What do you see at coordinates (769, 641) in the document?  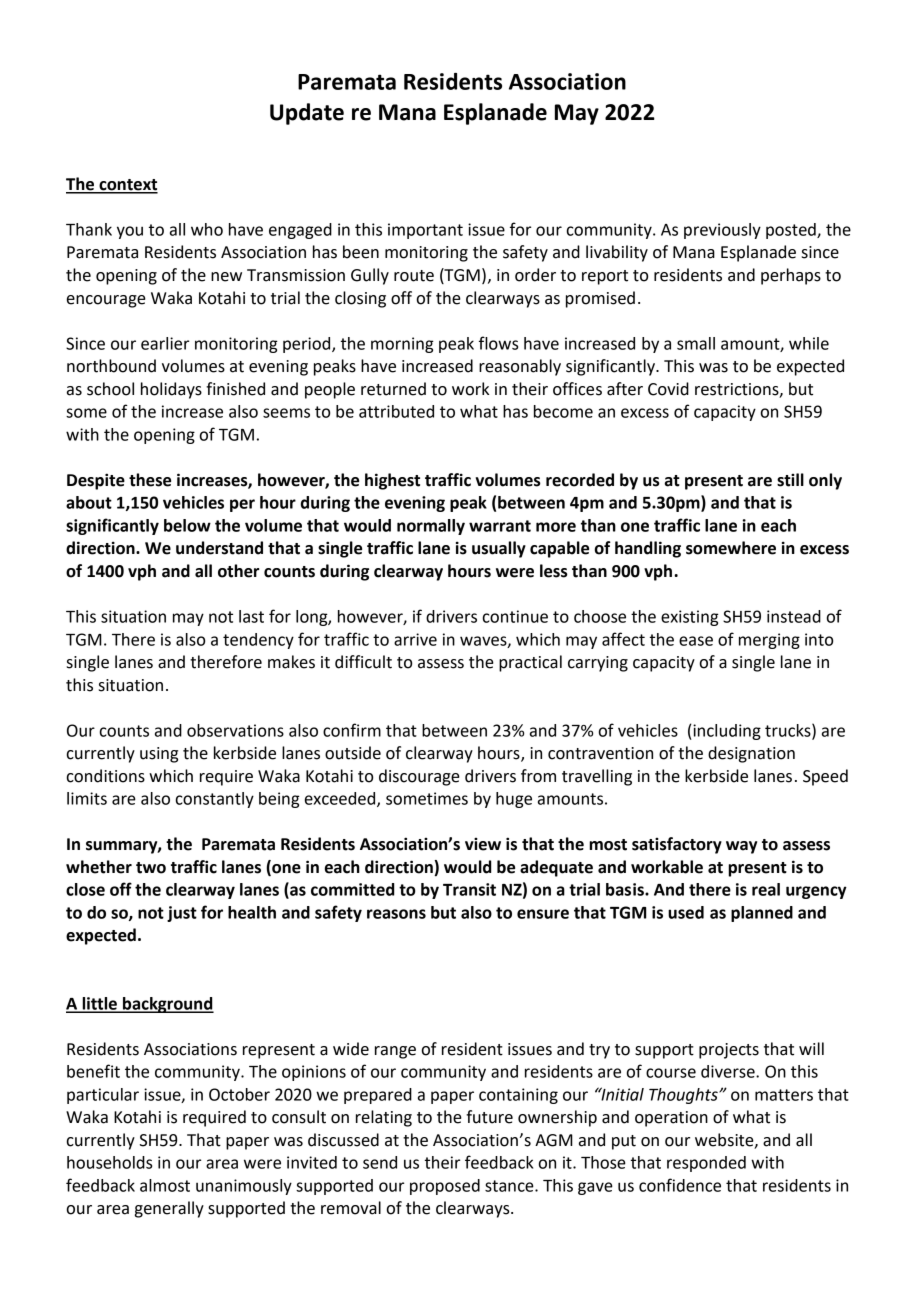 I see `merging` at bounding box center [769, 641].
